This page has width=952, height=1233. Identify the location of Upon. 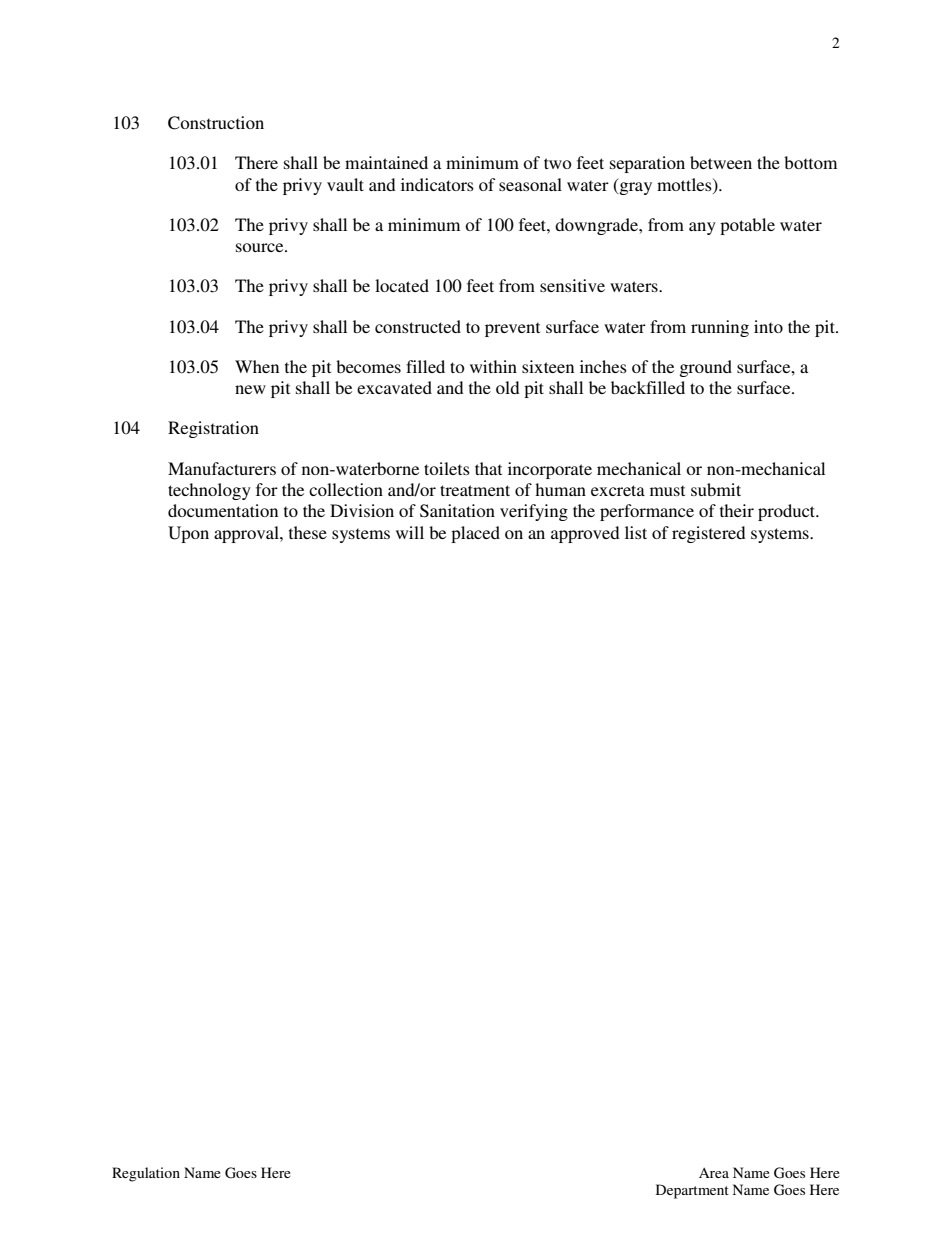
(188, 534).
